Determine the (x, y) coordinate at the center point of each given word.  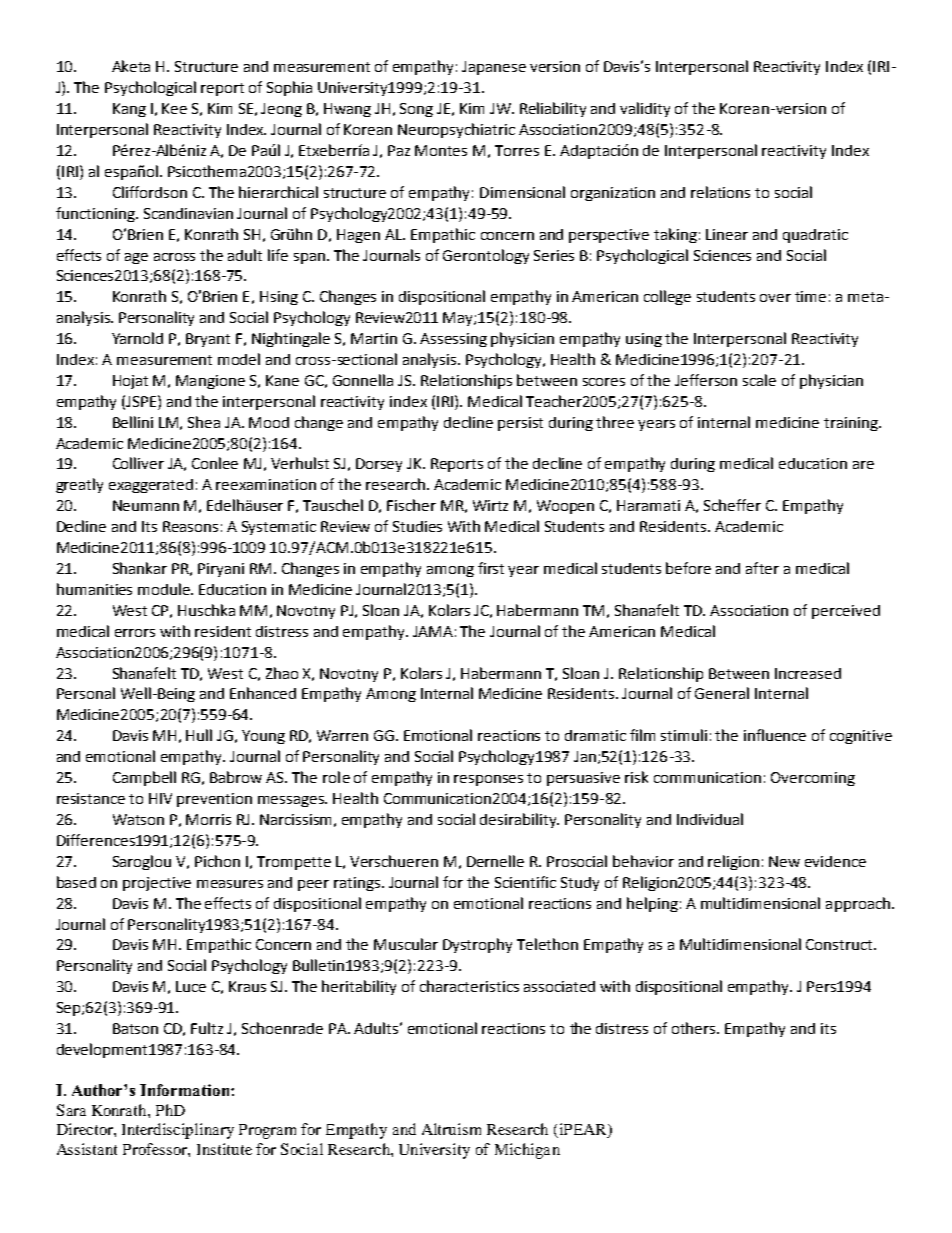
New (784, 861)
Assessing (453, 340)
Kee (174, 108)
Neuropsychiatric (456, 130)
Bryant (208, 340)
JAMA (433, 631)
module (165, 589)
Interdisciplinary (178, 1131)
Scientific (525, 882)
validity (645, 109)
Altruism (451, 1129)
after (762, 568)
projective (157, 884)
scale (759, 380)
